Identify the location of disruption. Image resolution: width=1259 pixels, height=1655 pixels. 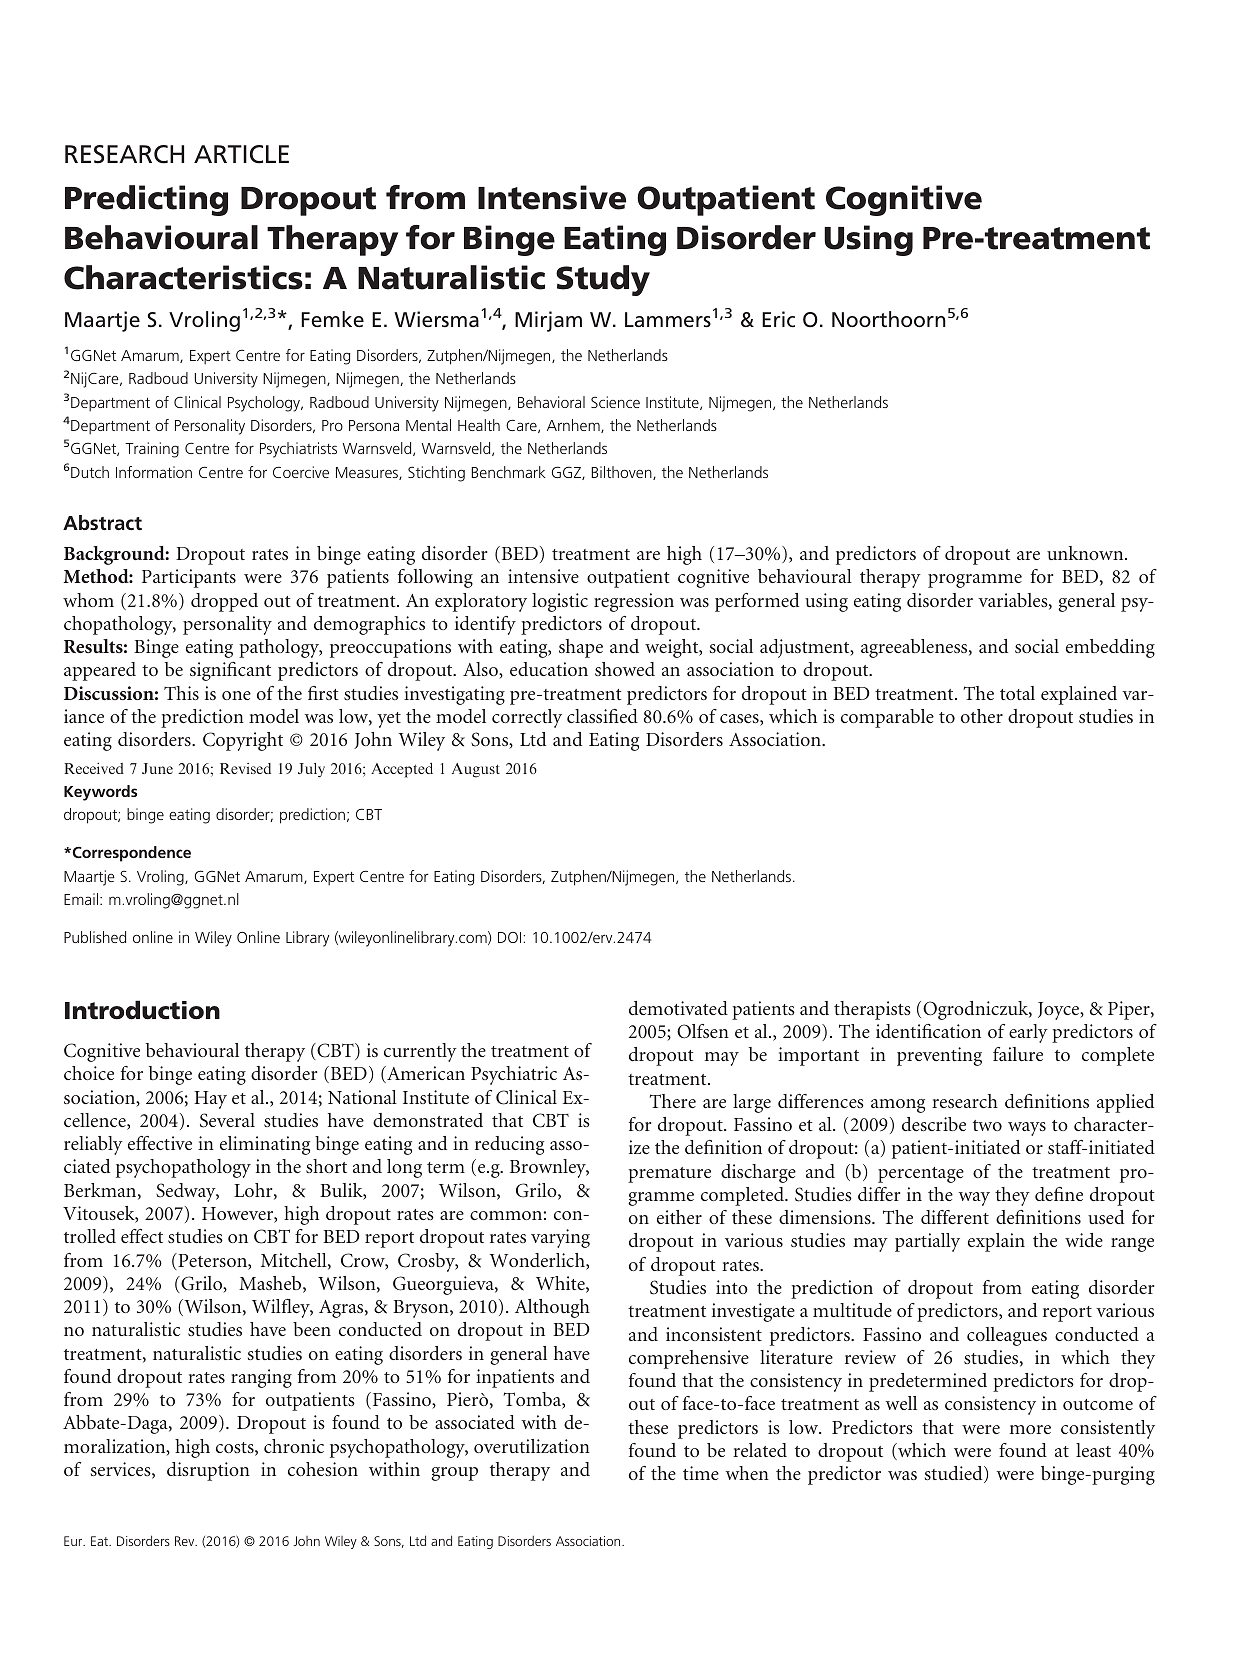
(208, 1471).
